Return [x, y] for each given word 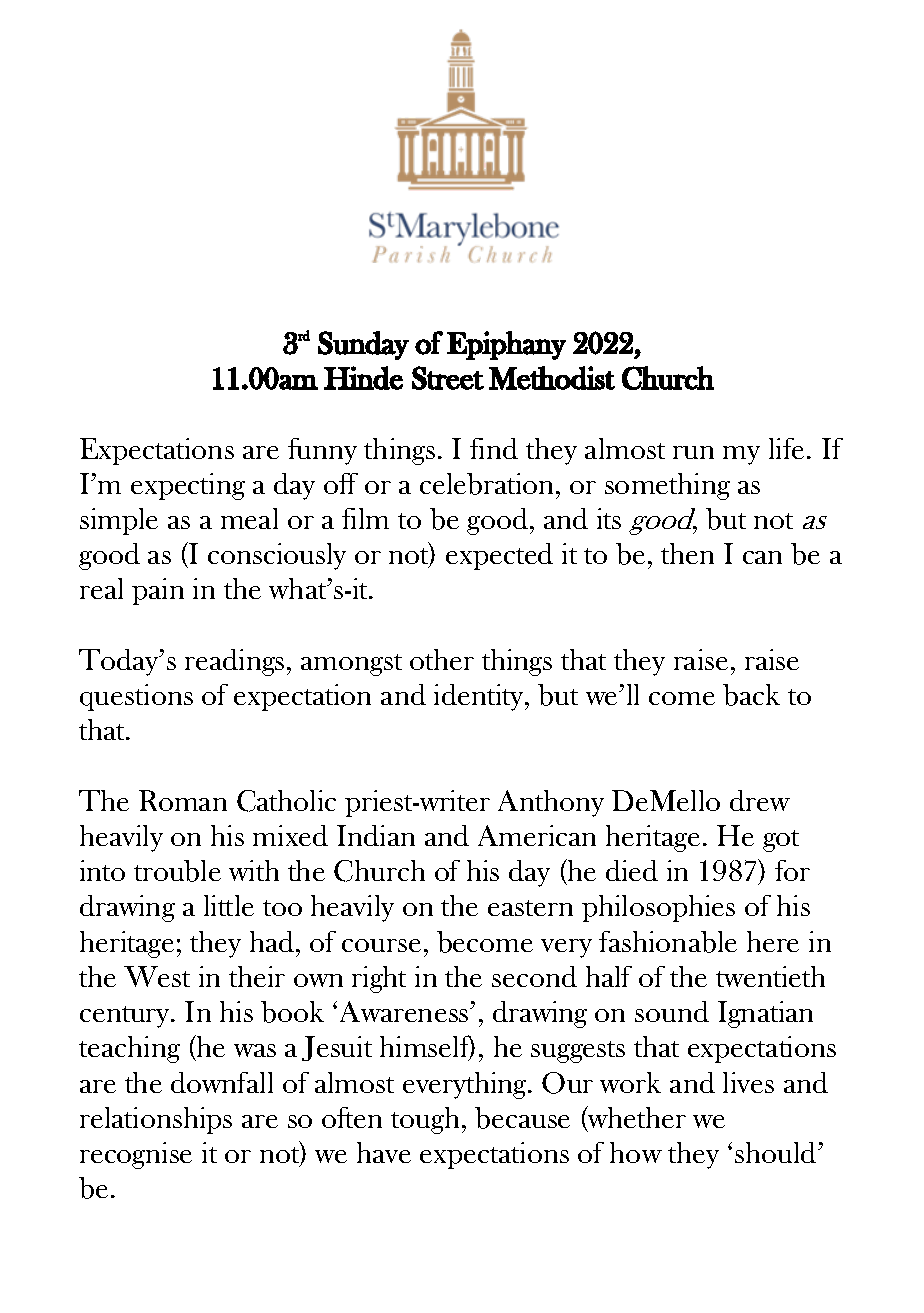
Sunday [363, 345]
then [687, 553]
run [693, 452]
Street [448, 378]
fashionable [668, 942]
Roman [183, 800]
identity [480, 697]
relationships [156, 1120]
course [381, 945]
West [157, 976]
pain [158, 591]
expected [499, 556]
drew [760, 800]
